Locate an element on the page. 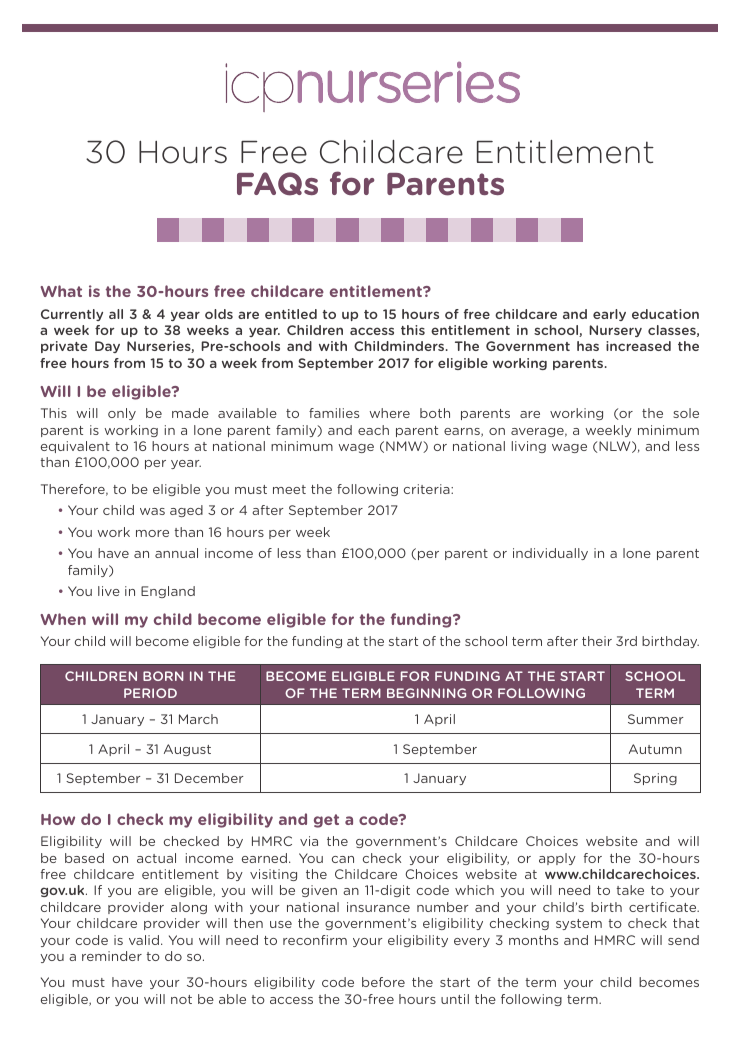  reminder is located at coordinates (112, 956).
